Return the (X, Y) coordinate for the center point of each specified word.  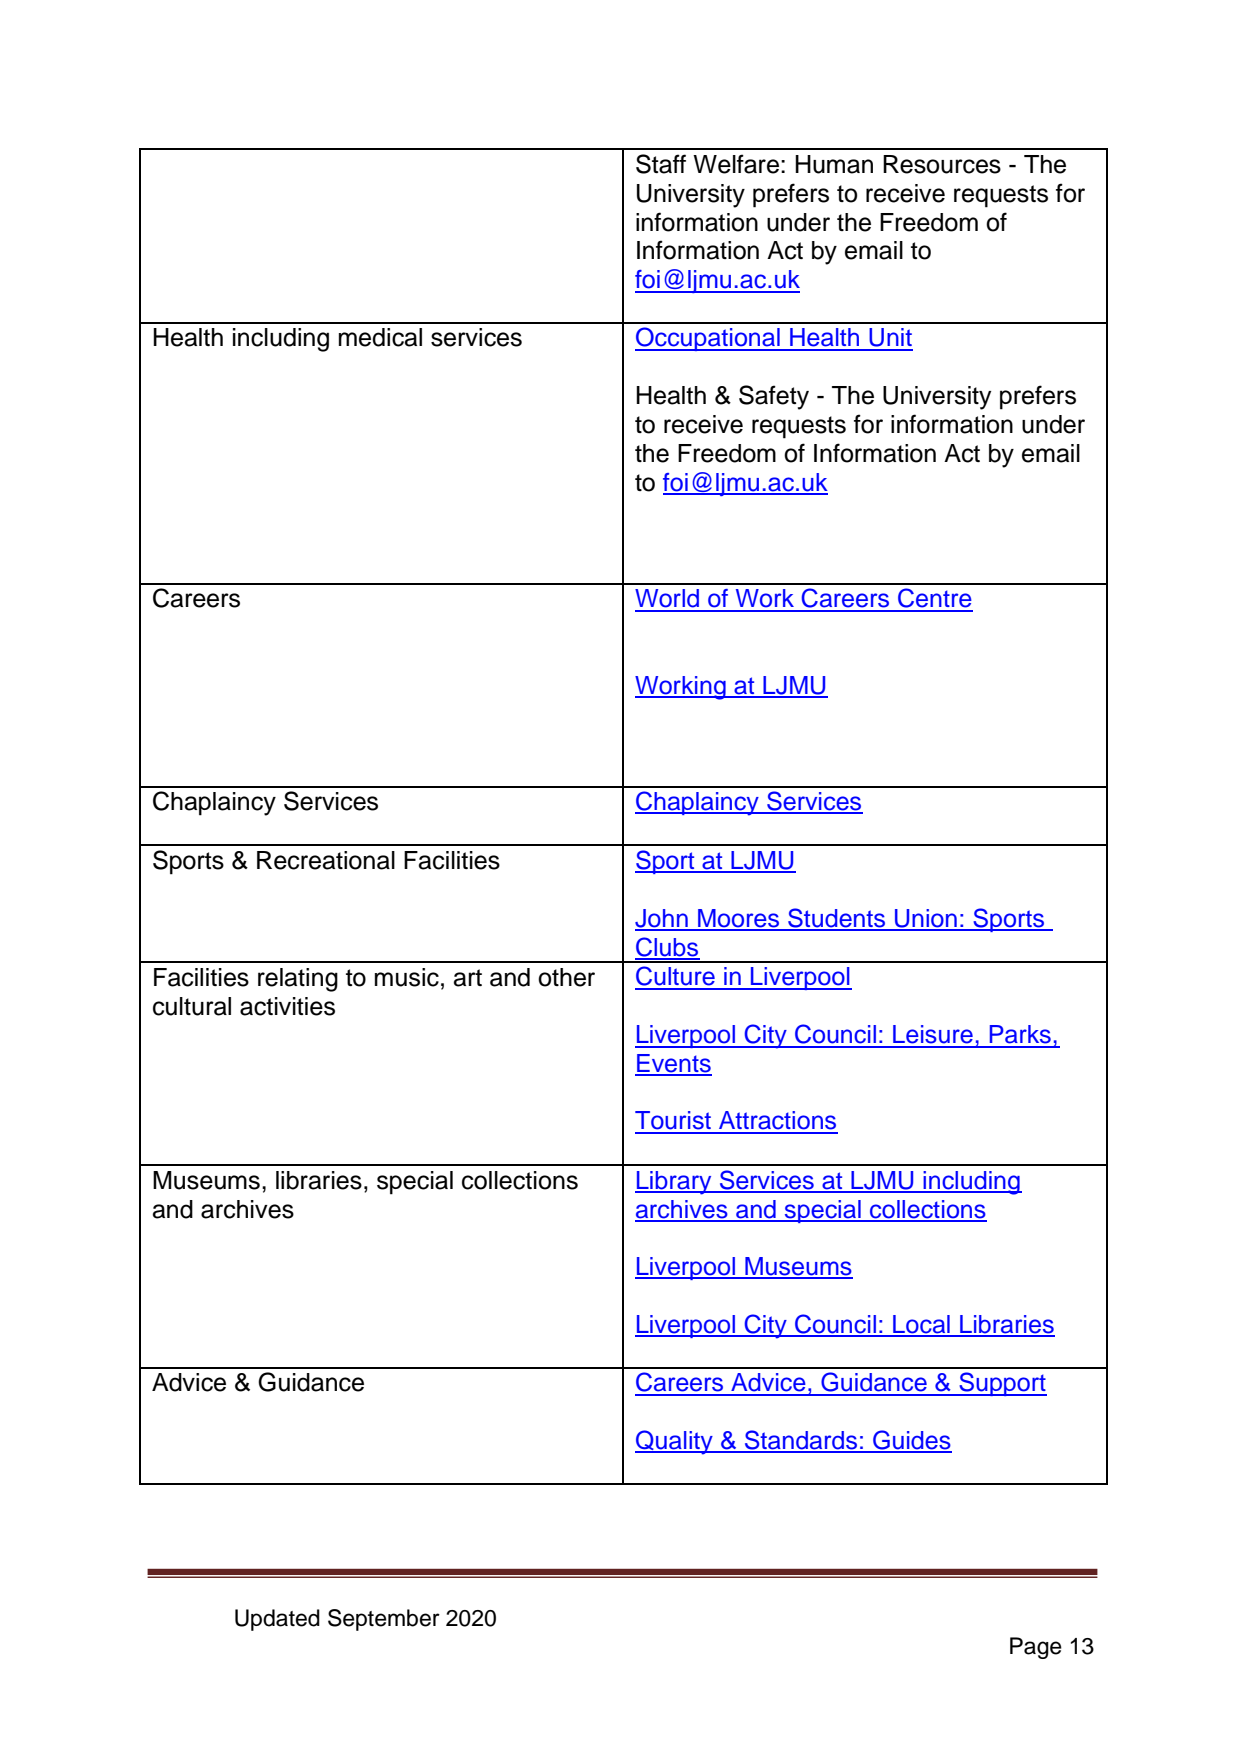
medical (380, 337)
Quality (675, 1442)
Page (1036, 1648)
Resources (942, 164)
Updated (277, 1620)
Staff (661, 164)
